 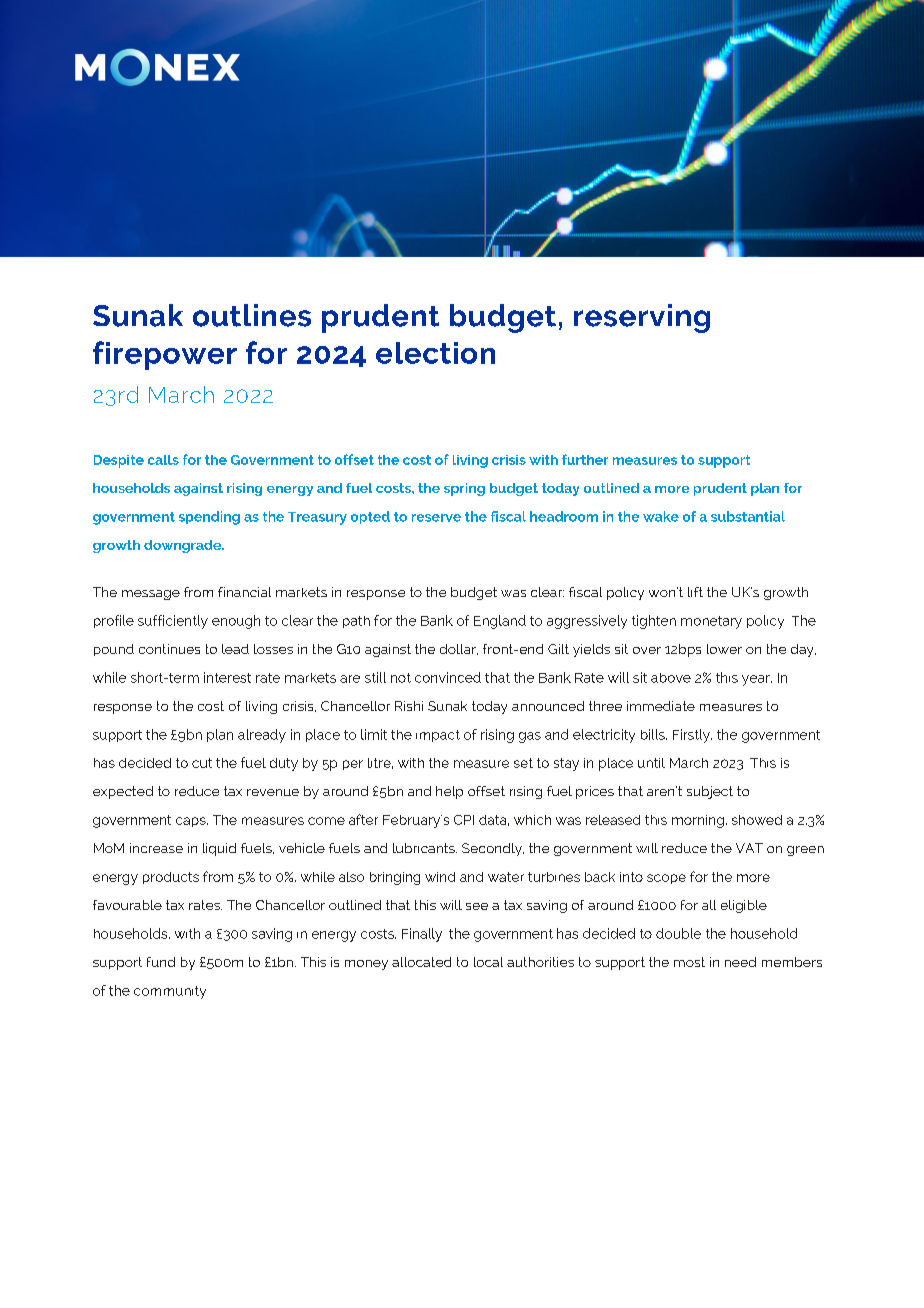 What do you see at coordinates (183, 546) in the screenshot?
I see `downgrade` at bounding box center [183, 546].
